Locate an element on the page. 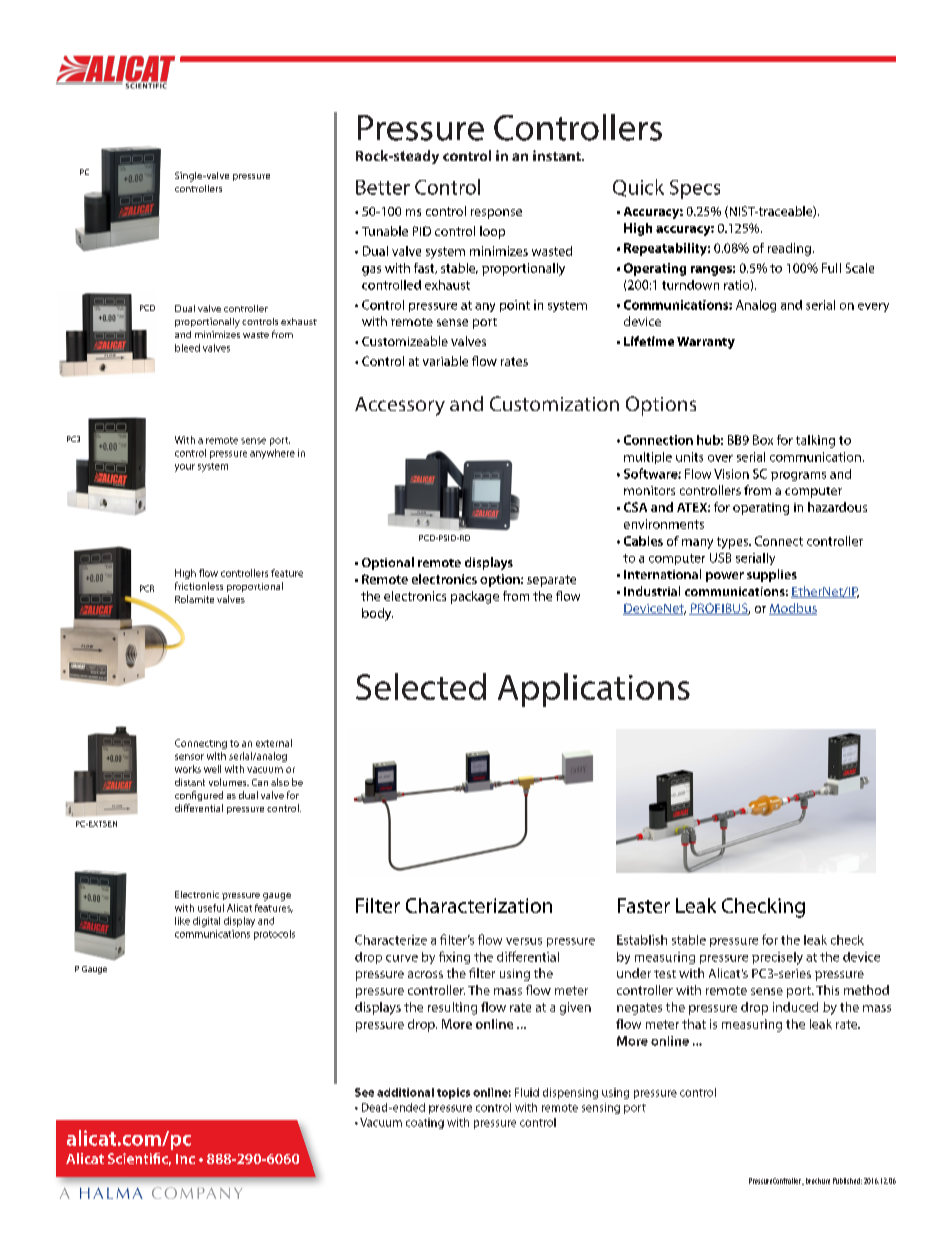 The image size is (952, 1233). bleed is located at coordinates (187, 348).
